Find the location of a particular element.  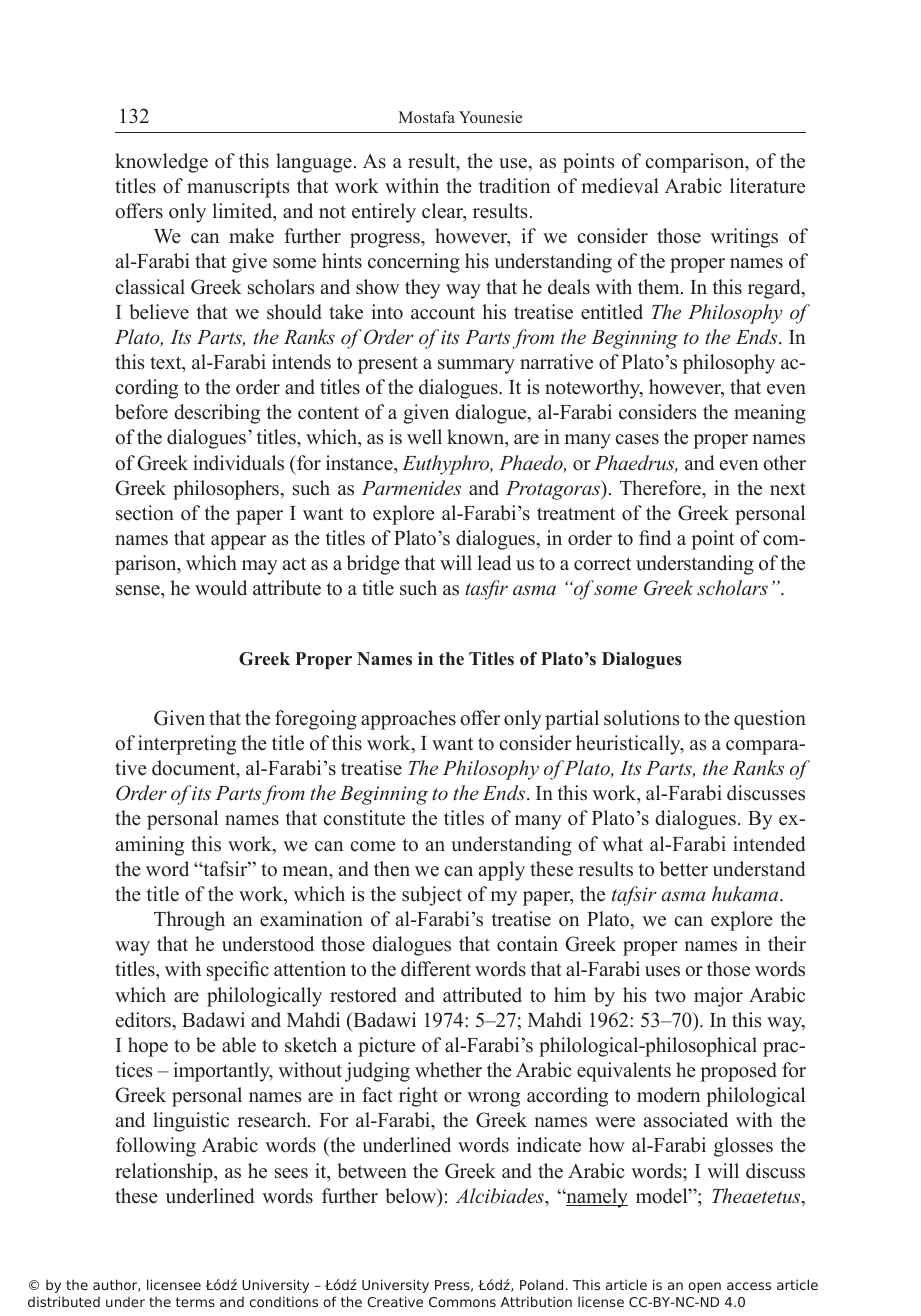

solutions is located at coordinates (642, 718).
